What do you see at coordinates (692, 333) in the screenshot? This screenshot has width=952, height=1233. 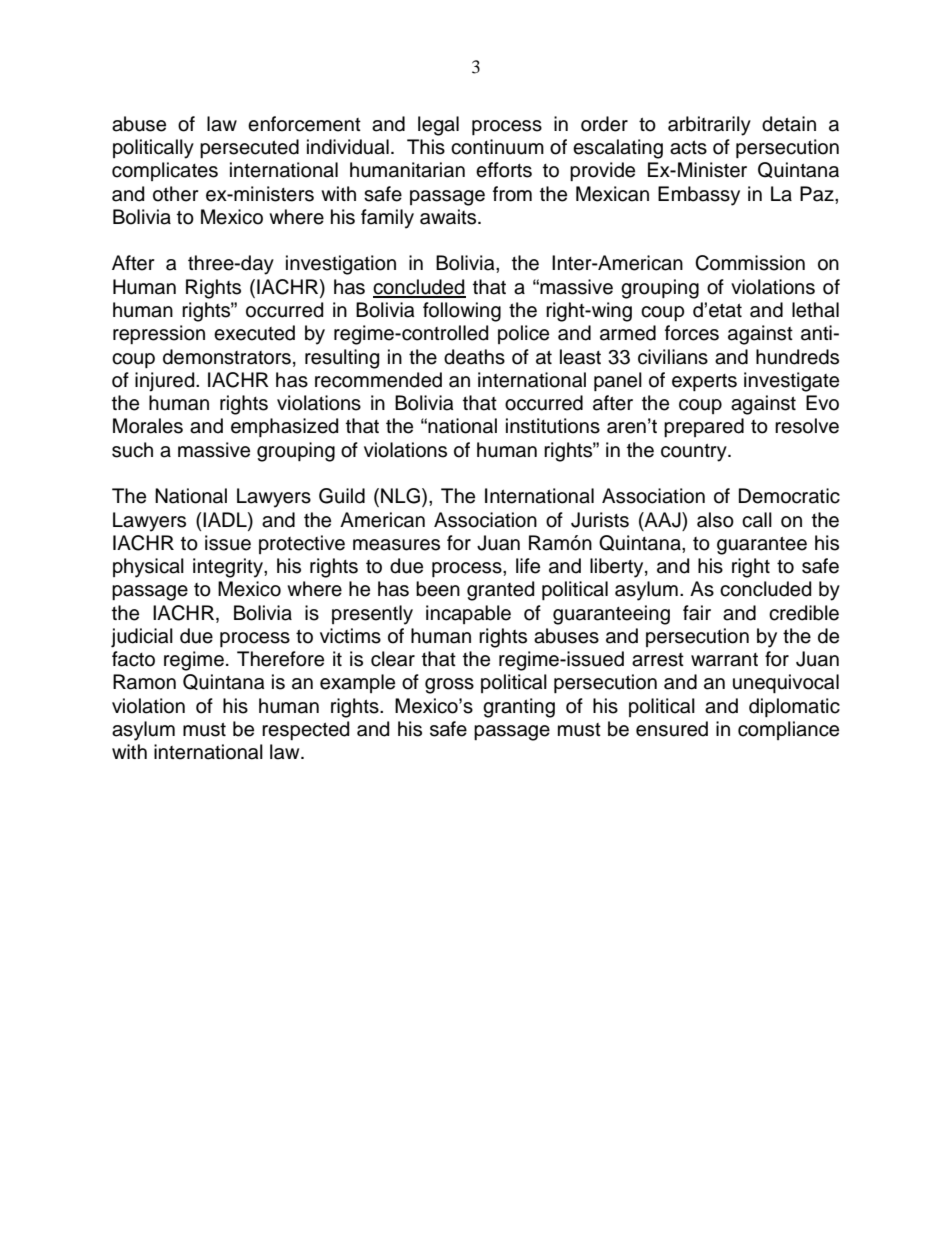 I see `forces` at bounding box center [692, 333].
